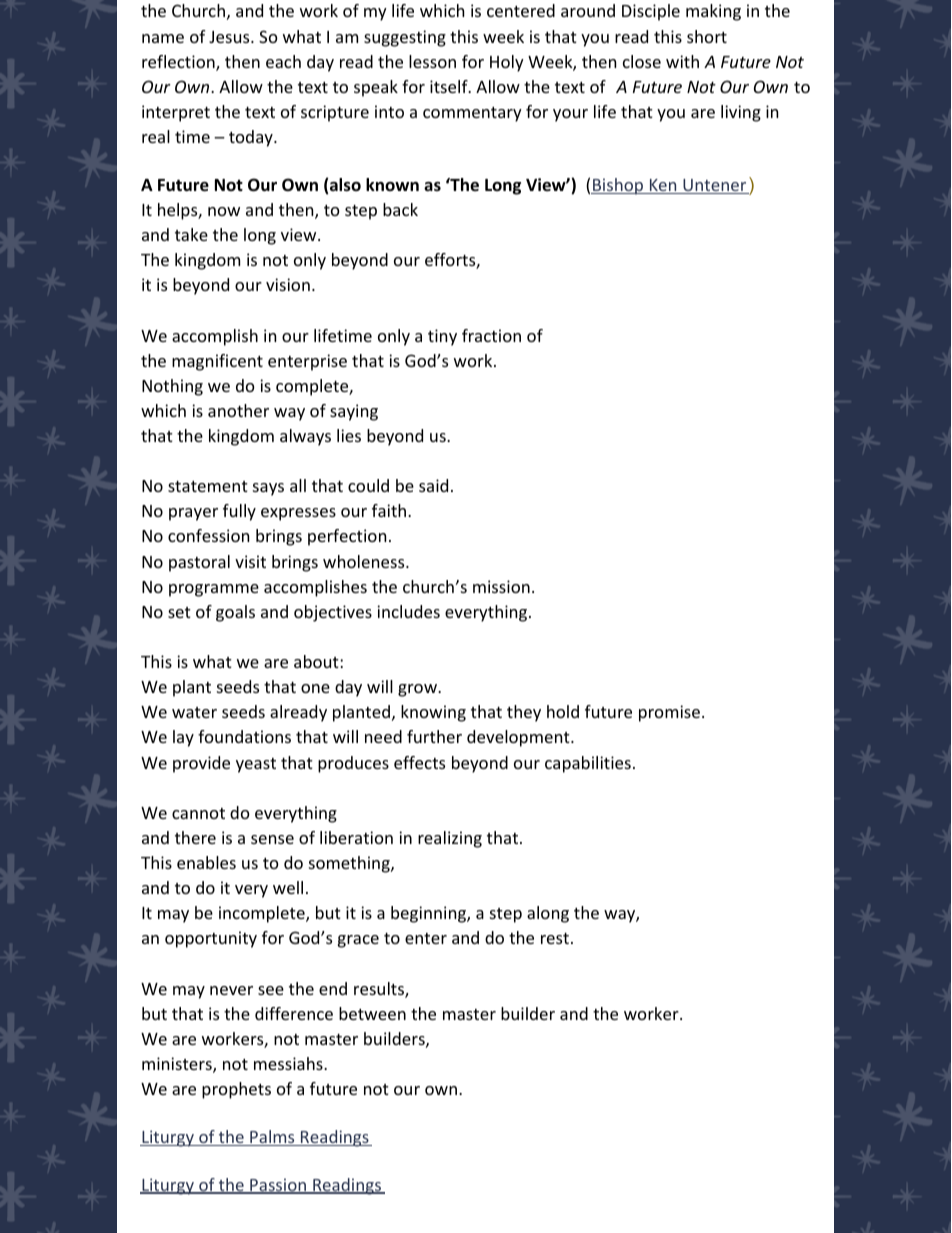  Describe the element at coordinates (555, 938) in the screenshot. I see `rest` at that location.
